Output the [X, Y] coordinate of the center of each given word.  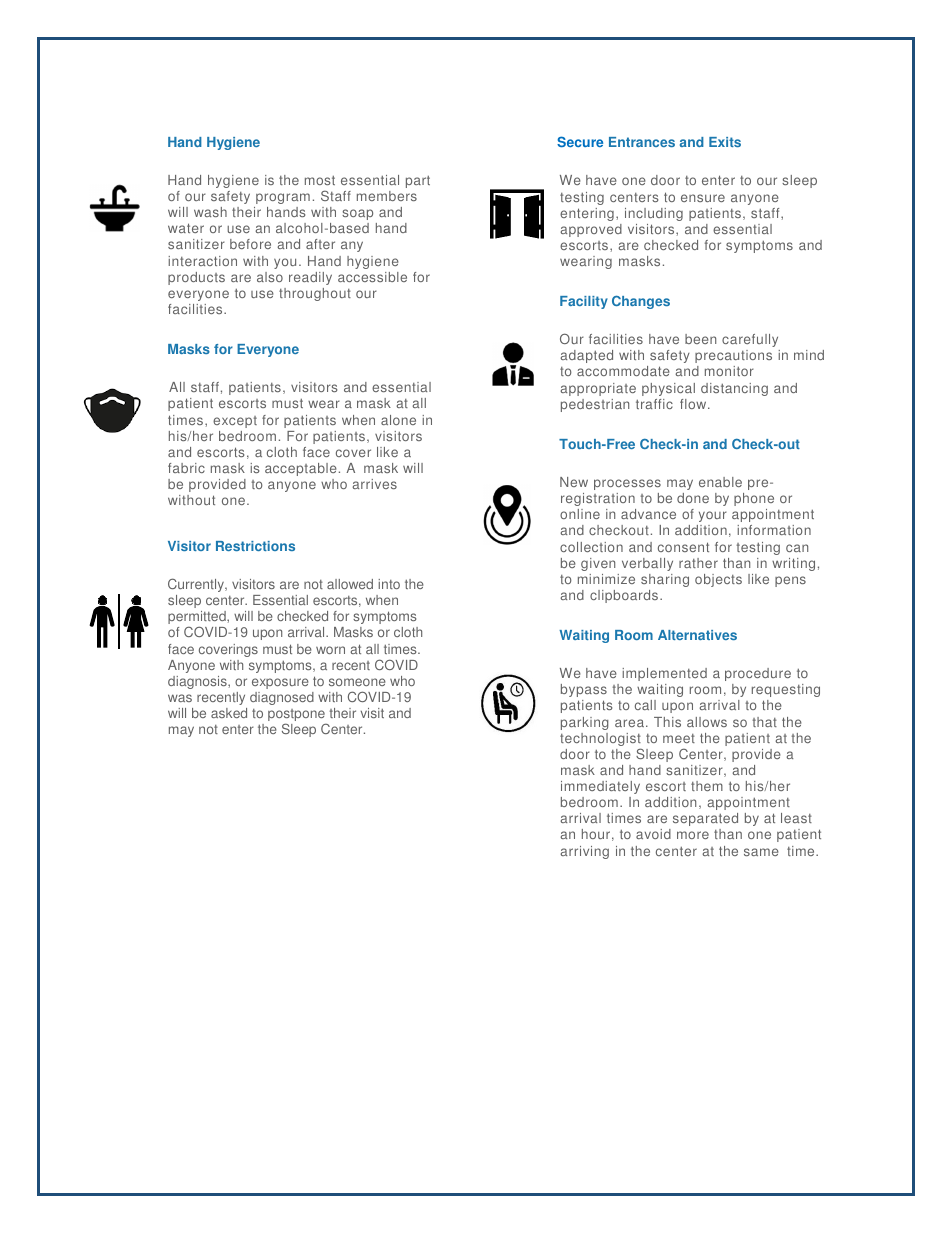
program [283, 198]
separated [705, 819]
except [235, 422]
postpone [297, 716]
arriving [584, 852]
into [389, 584]
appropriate [598, 389]
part [418, 182]
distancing [734, 389]
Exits [725, 142]
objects [718, 580]
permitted [198, 619]
